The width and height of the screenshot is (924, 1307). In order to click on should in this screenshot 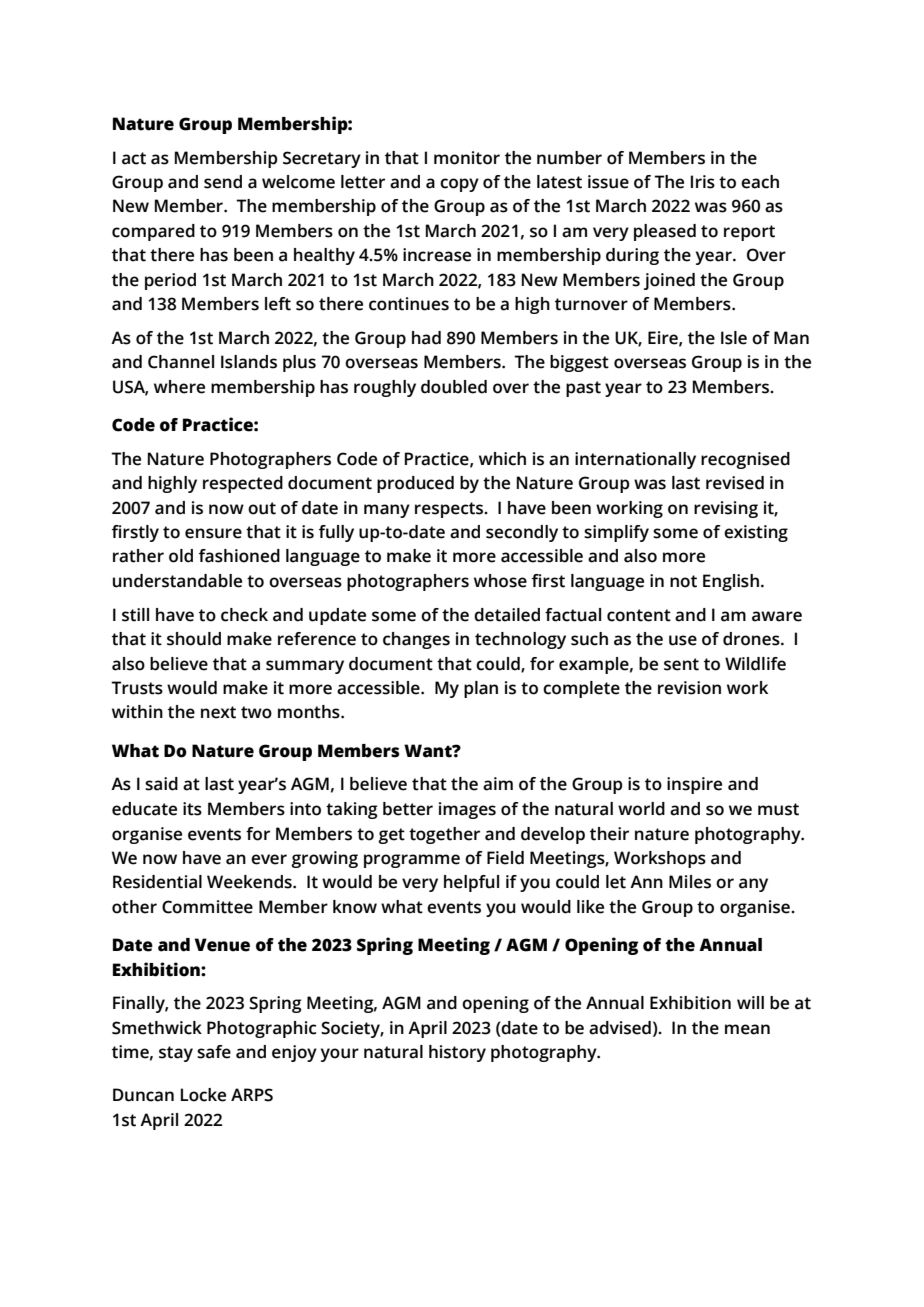, I will do `click(194, 639)`.
